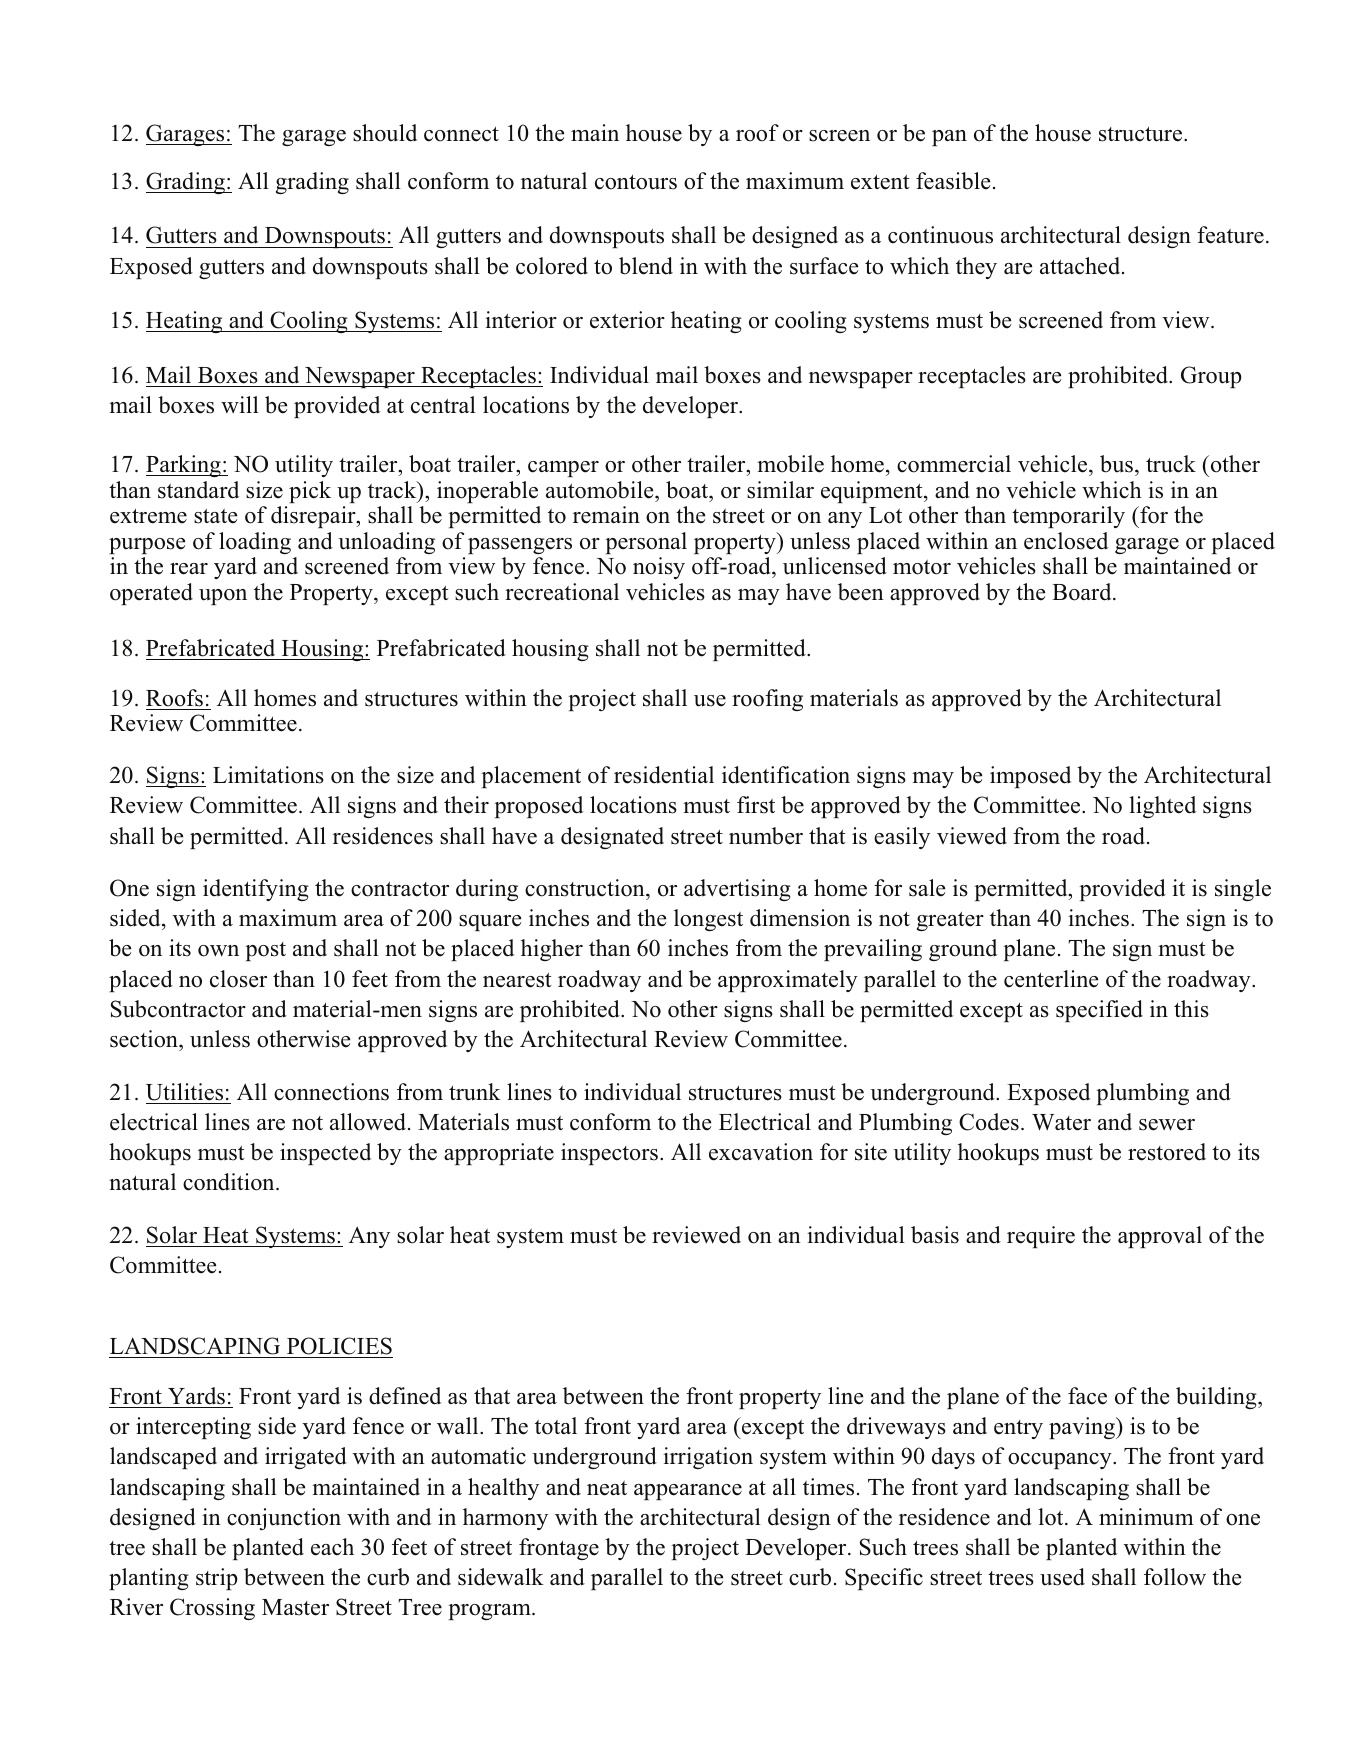  What do you see at coordinates (1081, 266) in the page?
I see `attached` at bounding box center [1081, 266].
